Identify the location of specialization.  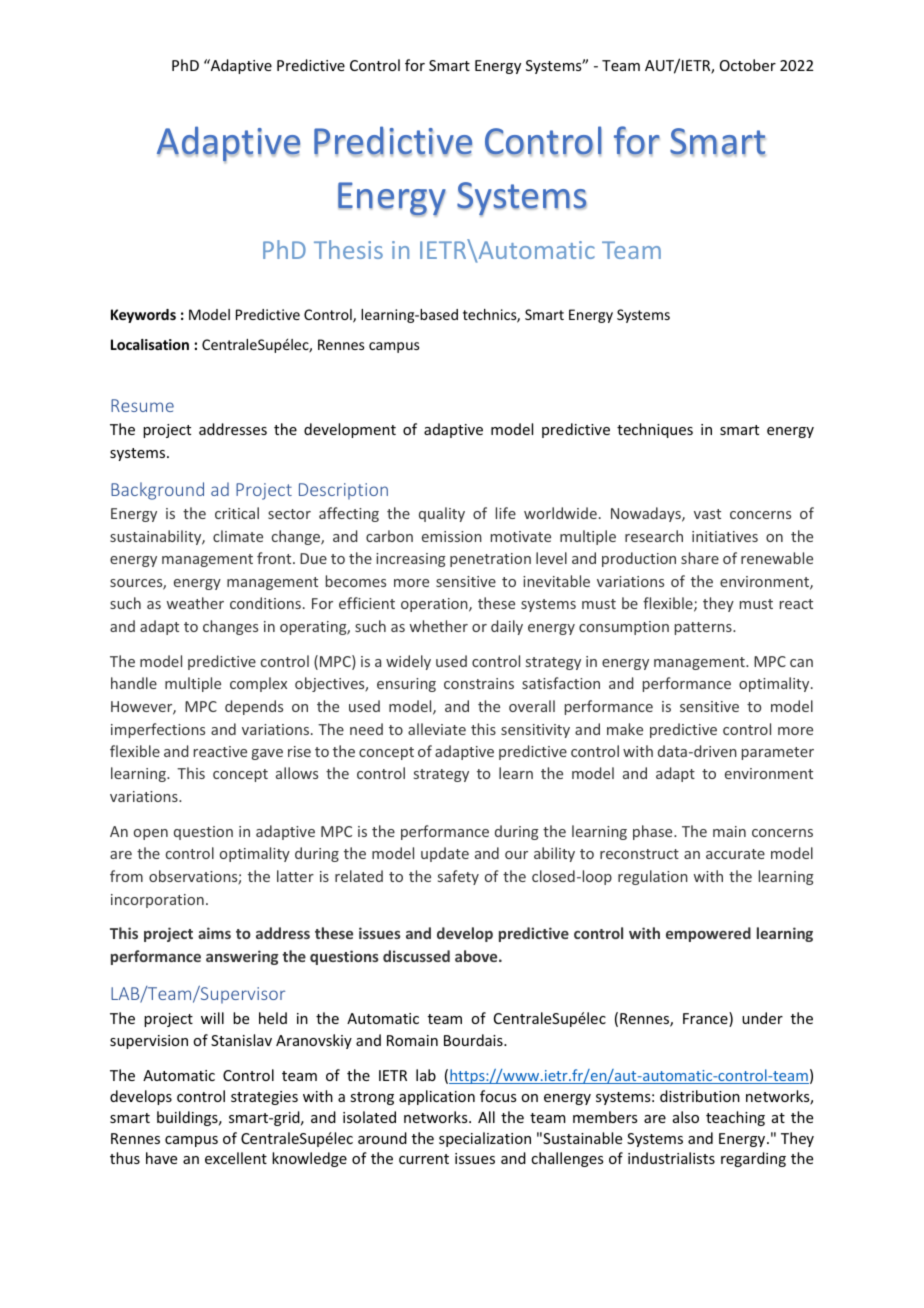
(485, 1139).
